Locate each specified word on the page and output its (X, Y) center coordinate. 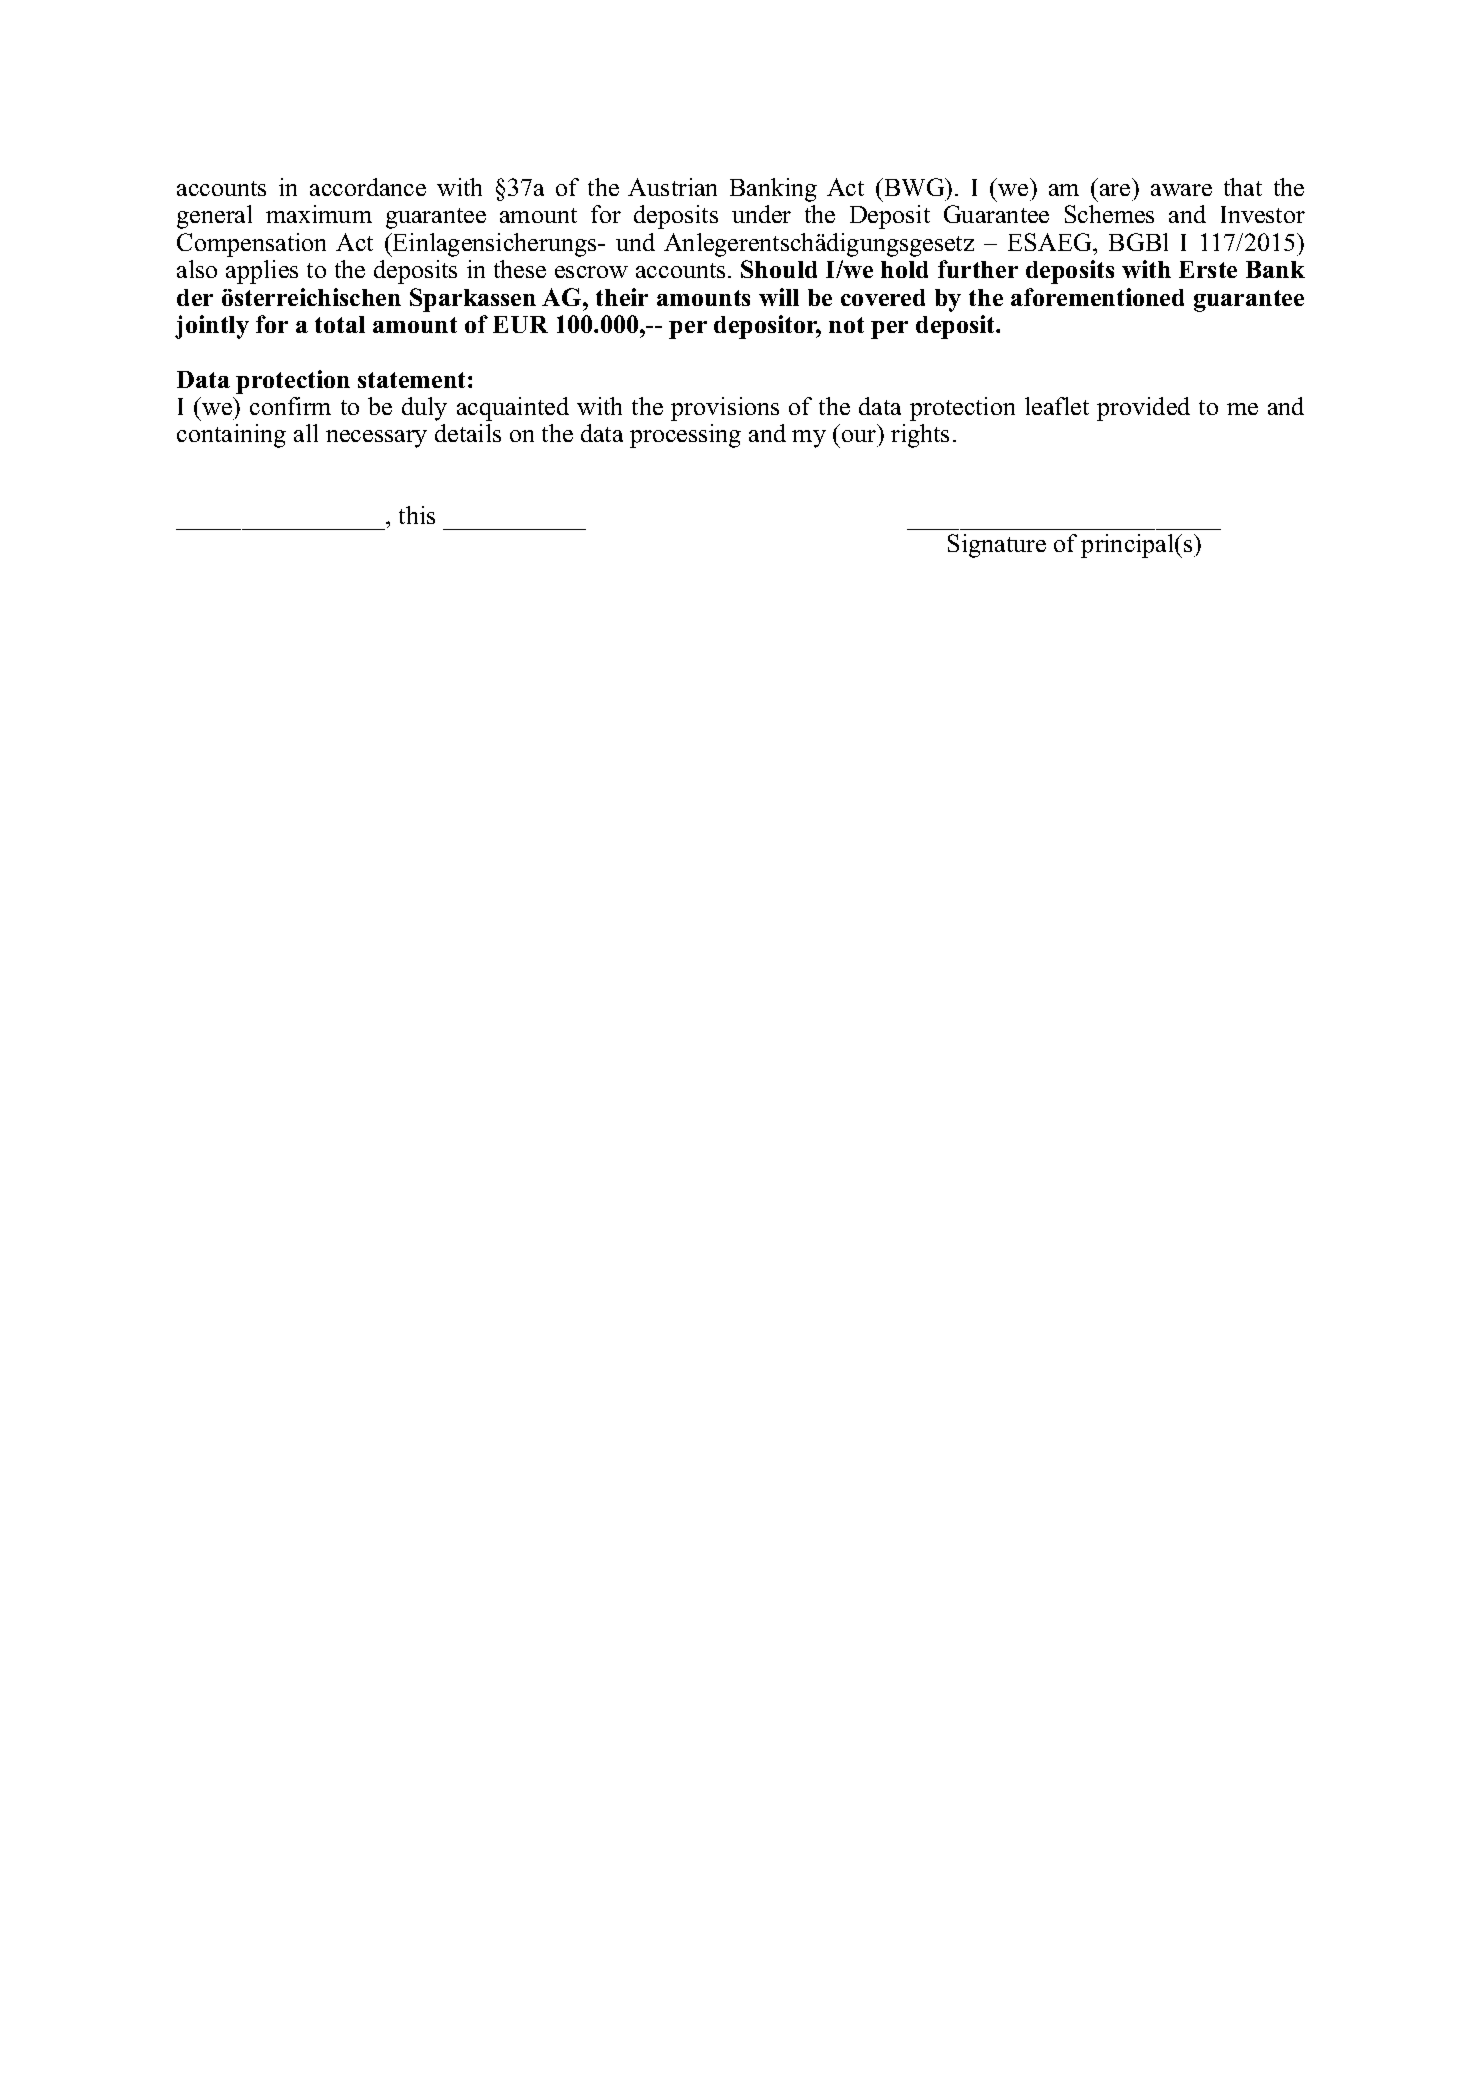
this (417, 515)
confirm (290, 406)
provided (1143, 409)
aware (1181, 190)
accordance (368, 187)
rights (920, 436)
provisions (725, 409)
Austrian (672, 187)
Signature (997, 546)
